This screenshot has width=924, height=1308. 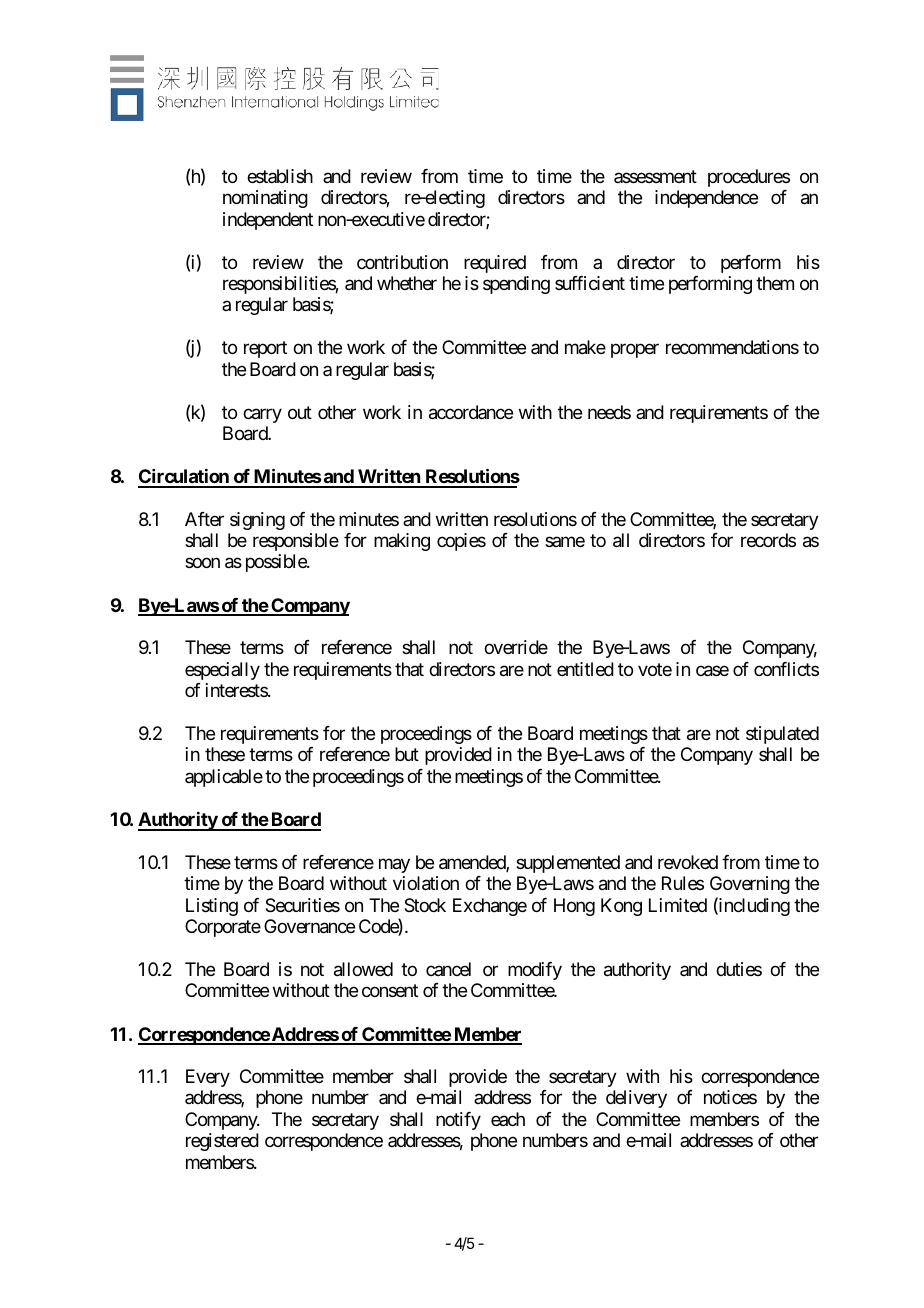 What do you see at coordinates (265, 199) in the screenshot?
I see `nominating` at bounding box center [265, 199].
